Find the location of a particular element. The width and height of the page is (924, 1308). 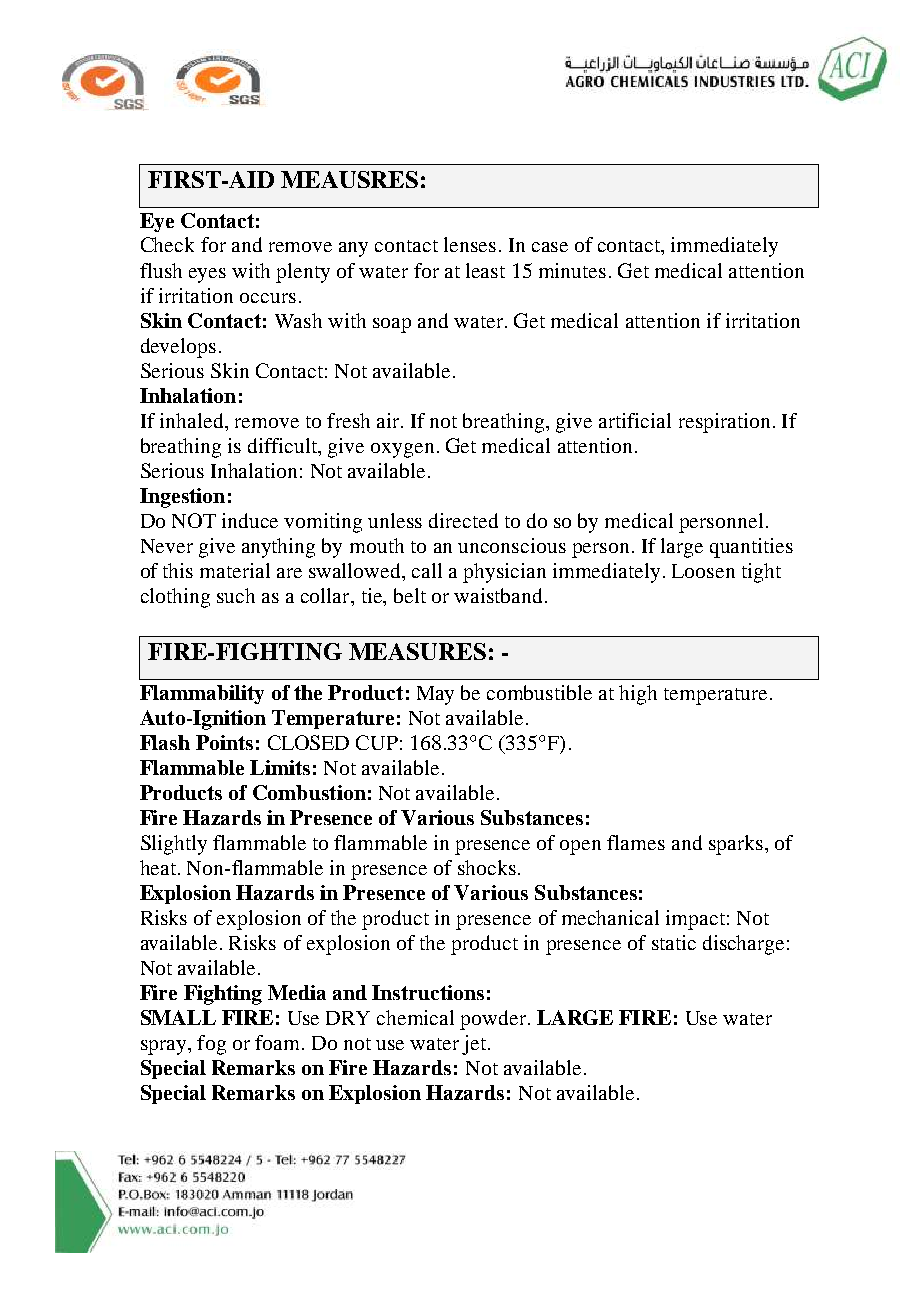

fog is located at coordinates (211, 1045).
